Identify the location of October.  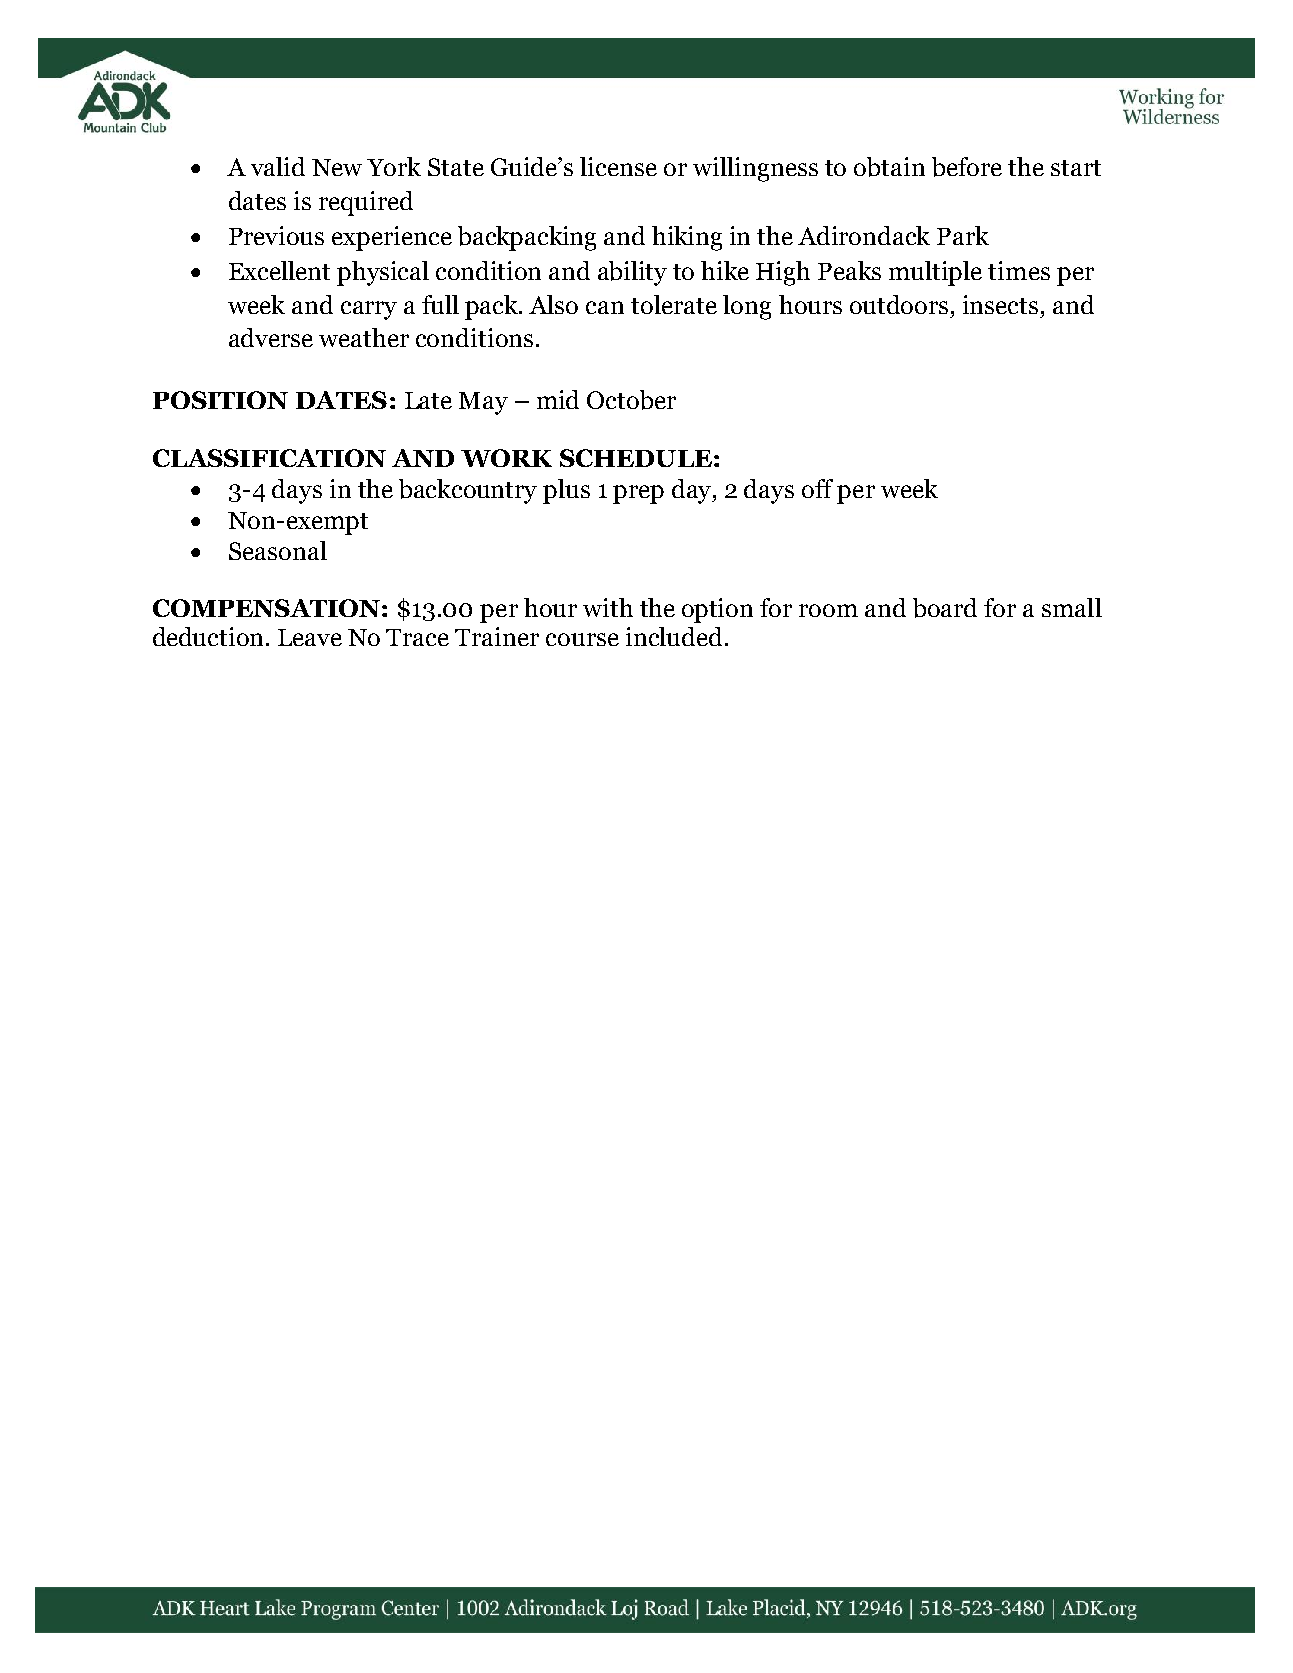
(631, 400).
